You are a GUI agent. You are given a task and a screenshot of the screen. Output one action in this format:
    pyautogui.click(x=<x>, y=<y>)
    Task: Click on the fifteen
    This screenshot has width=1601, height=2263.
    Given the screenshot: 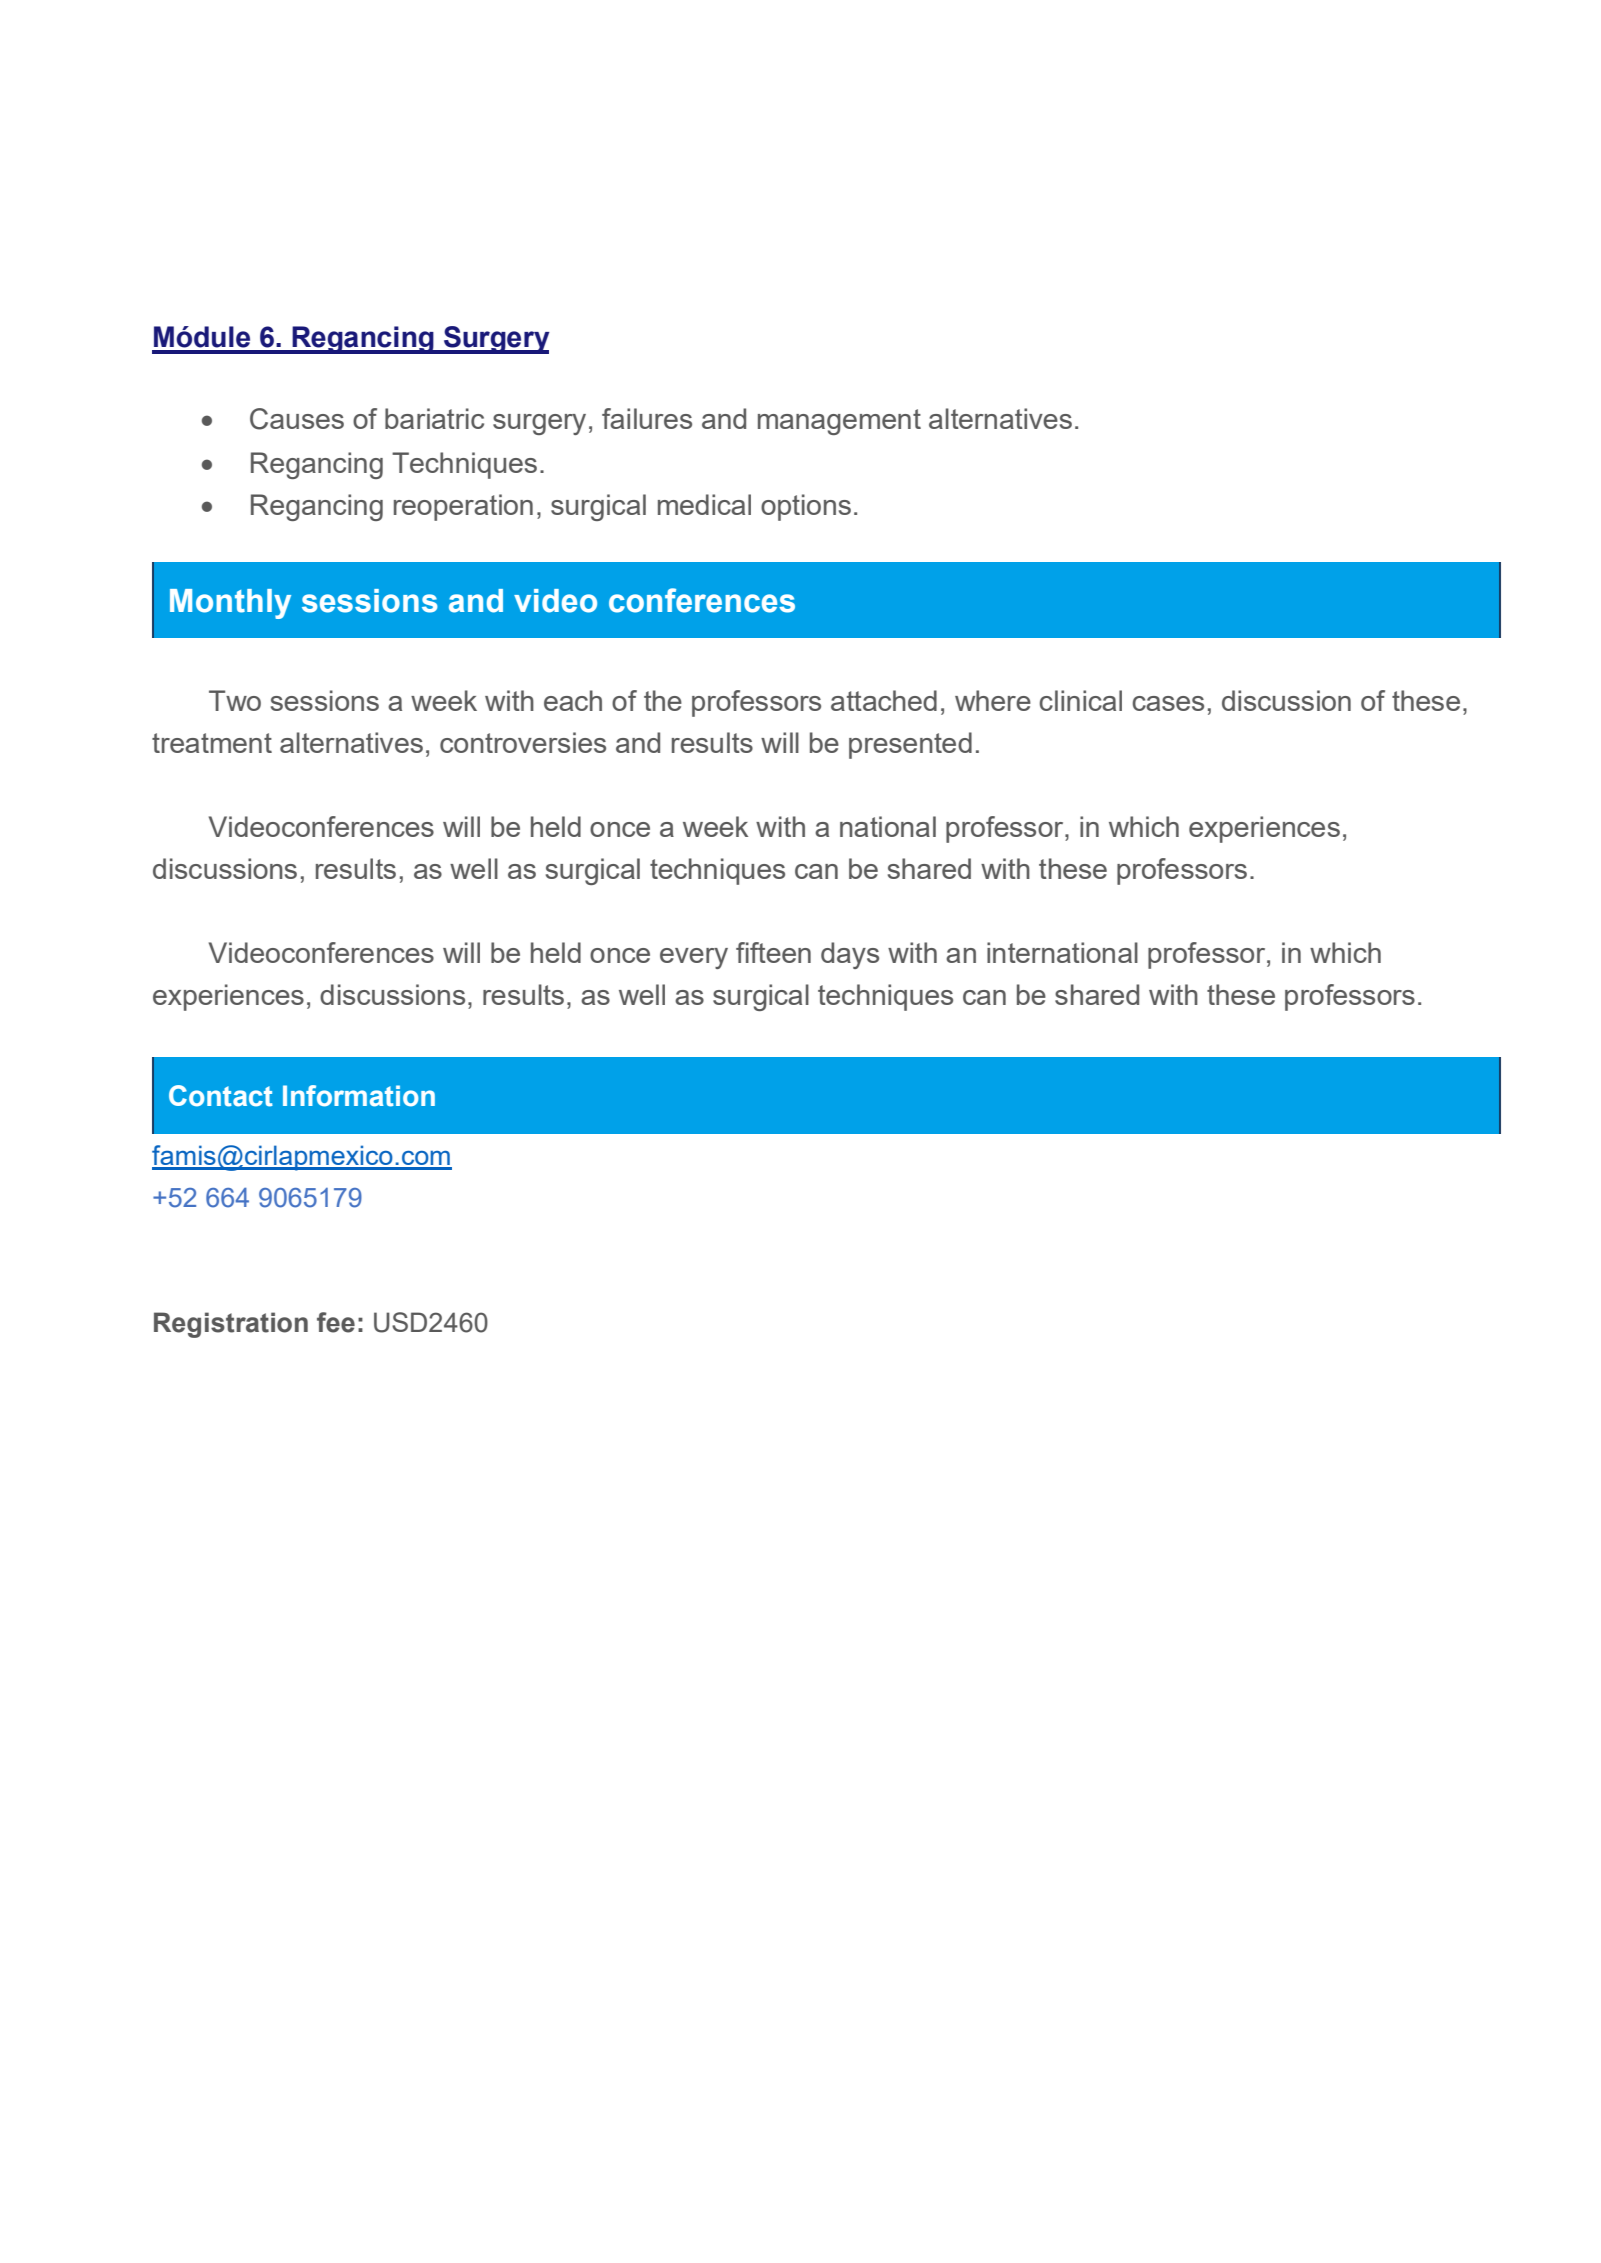 What is the action you would take?
    pyautogui.click(x=773, y=952)
